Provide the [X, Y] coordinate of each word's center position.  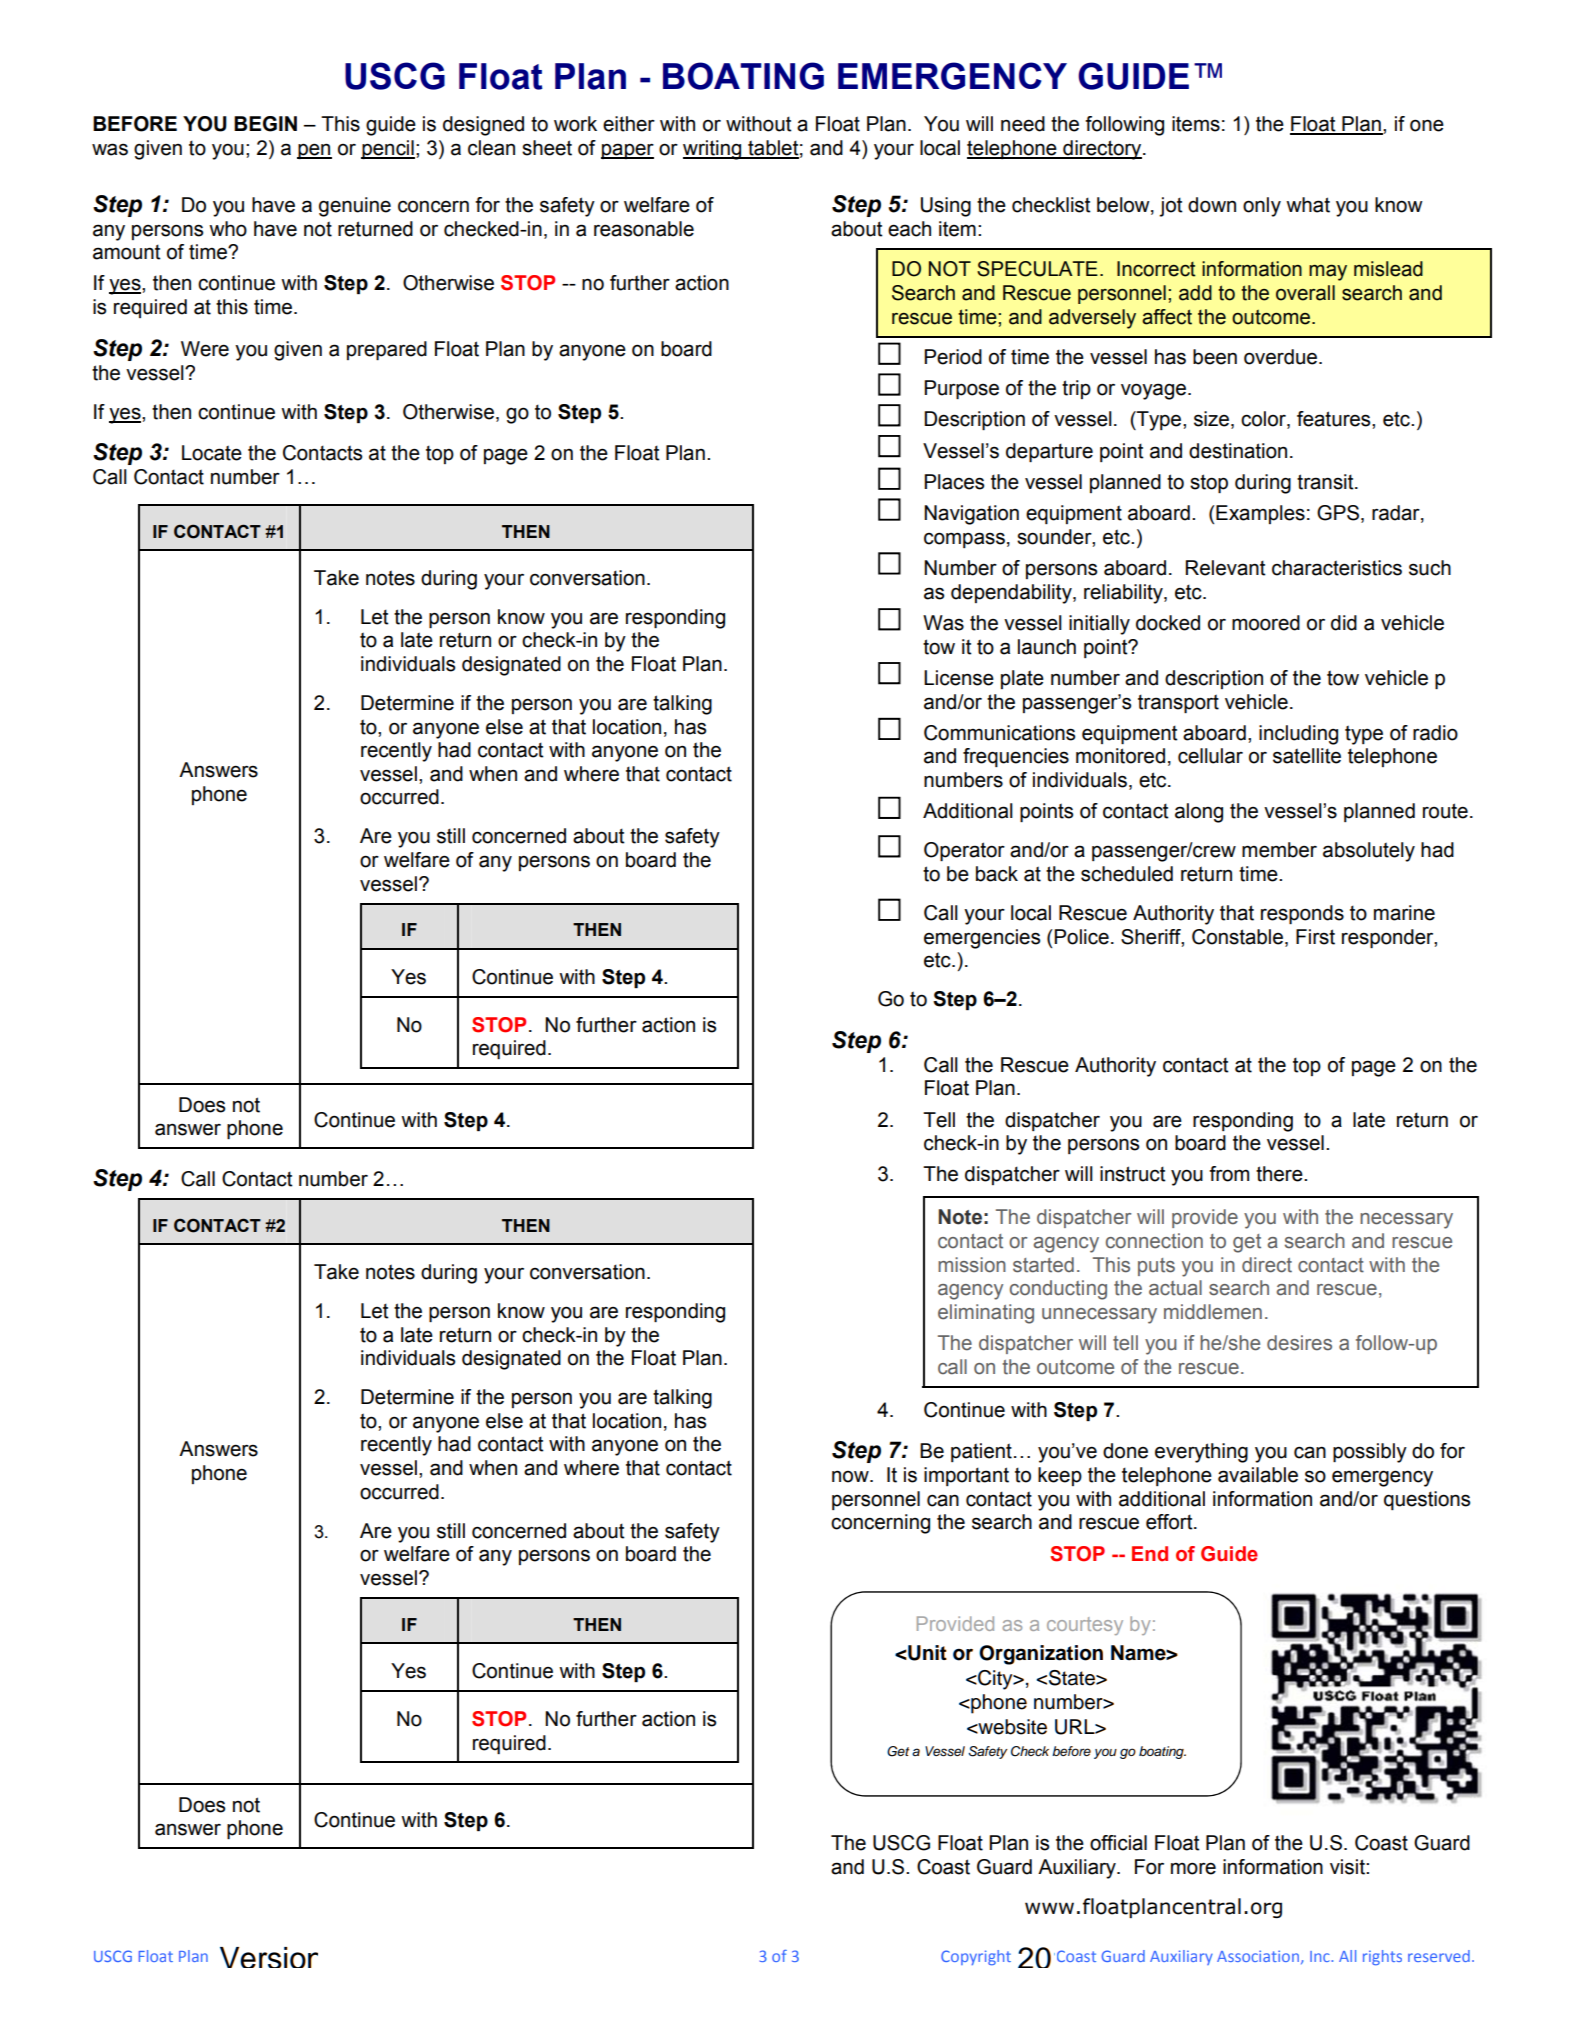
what [1308, 205]
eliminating [986, 1314]
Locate [212, 453]
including [1298, 735]
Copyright [976, 1957]
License [959, 678]
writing [713, 150]
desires [1299, 1343]
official [1118, 1843]
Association [1258, 1956]
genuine [355, 207]
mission [972, 1265]
